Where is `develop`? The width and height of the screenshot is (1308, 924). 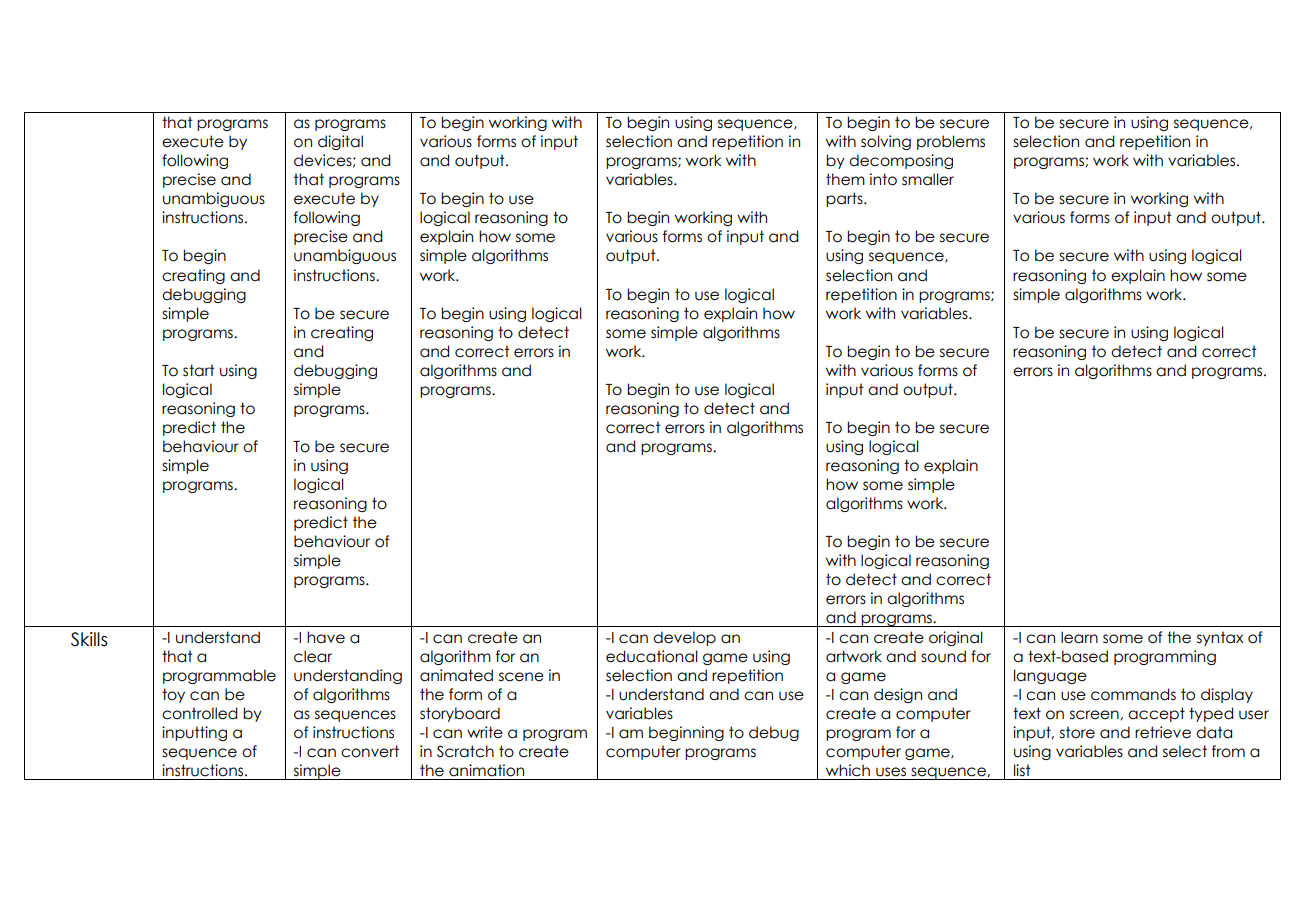 develop is located at coordinates (684, 638).
